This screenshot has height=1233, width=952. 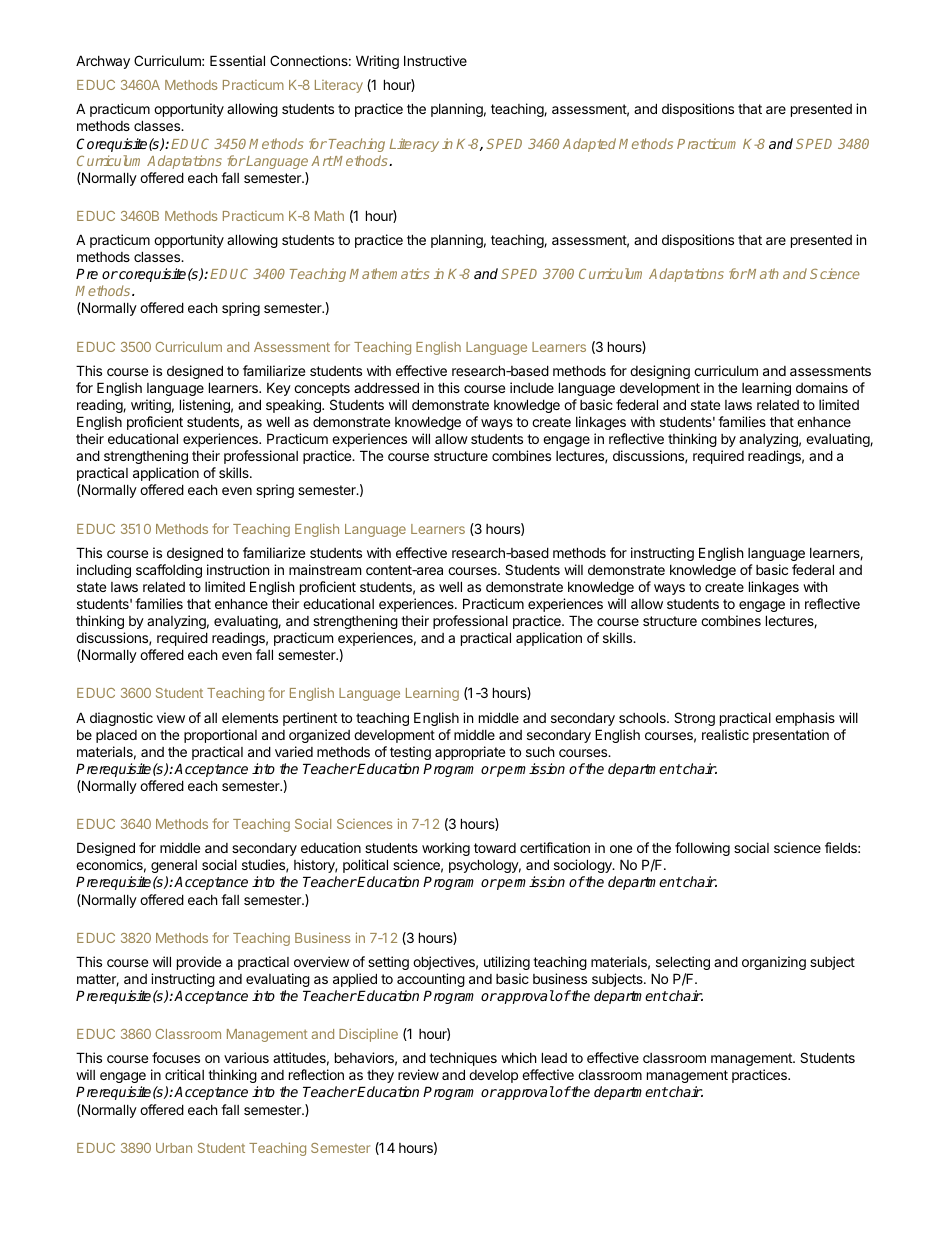 I want to click on Adapted, so click(x=589, y=145).
